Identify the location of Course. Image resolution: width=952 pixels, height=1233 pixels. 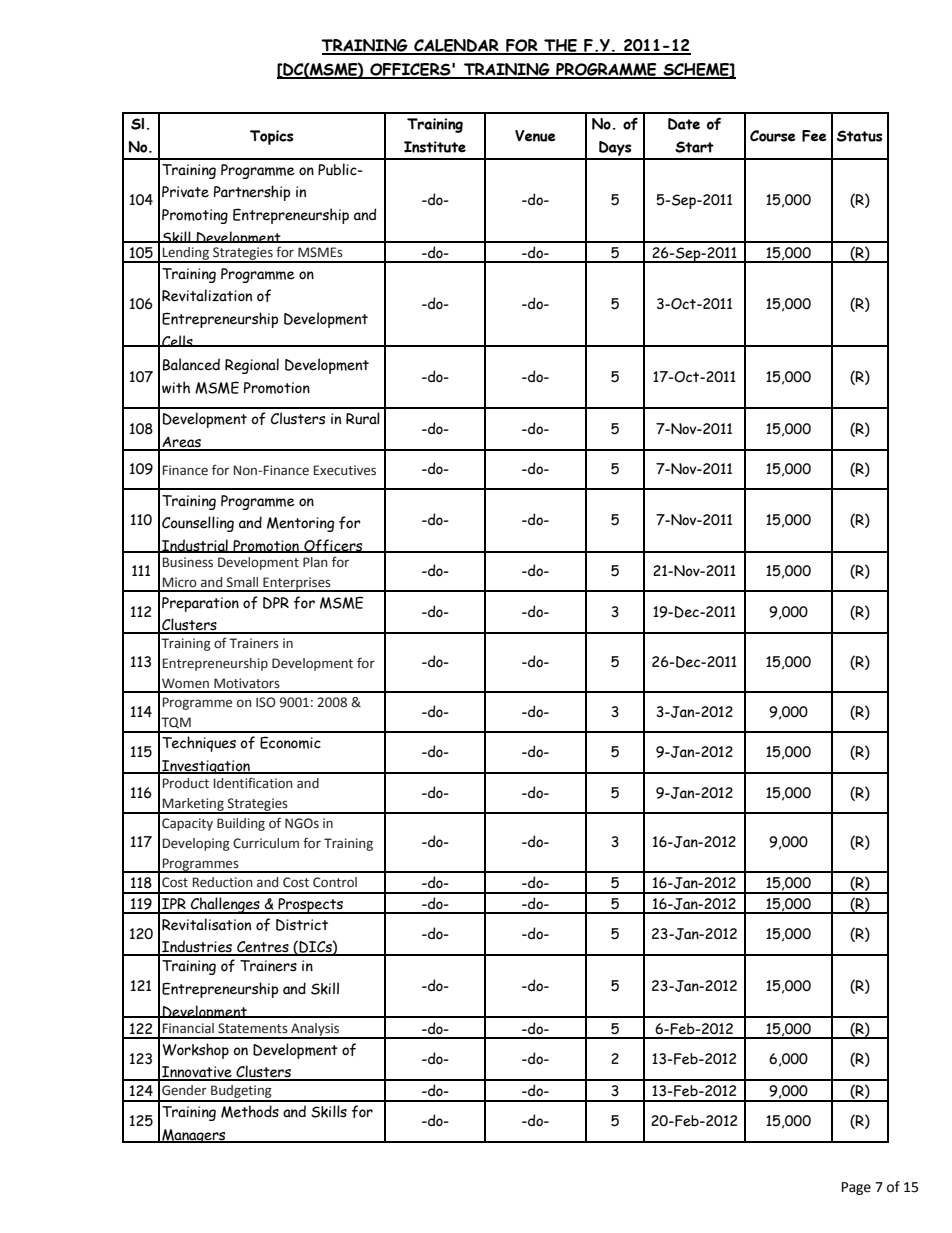
(773, 136).
